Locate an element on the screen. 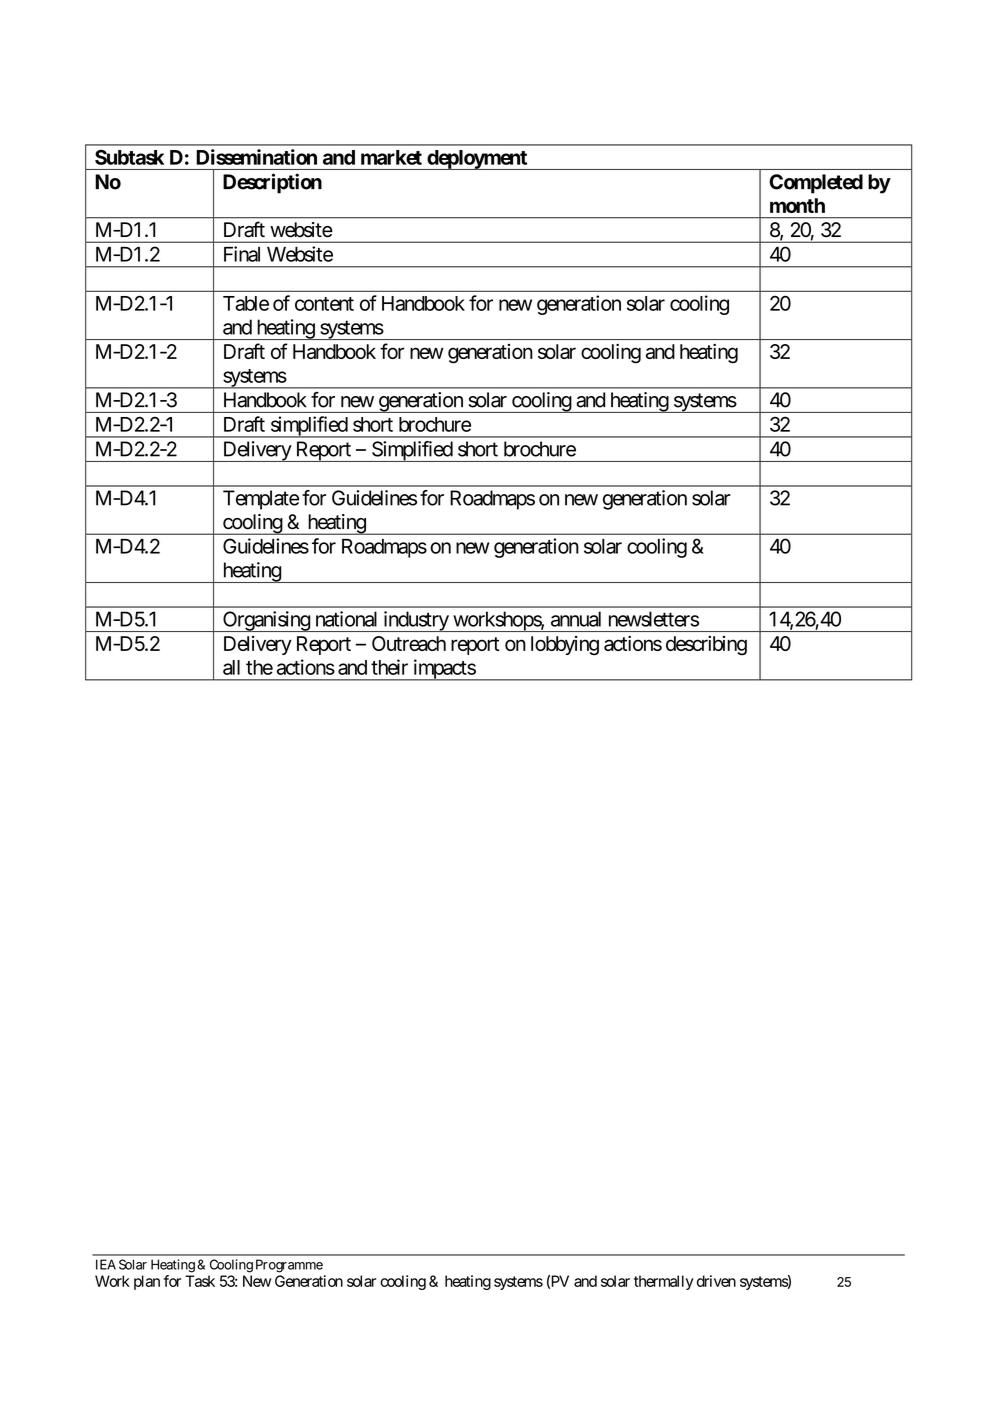 The height and width of the screenshot is (1411, 997). driven is located at coordinates (716, 1281).
